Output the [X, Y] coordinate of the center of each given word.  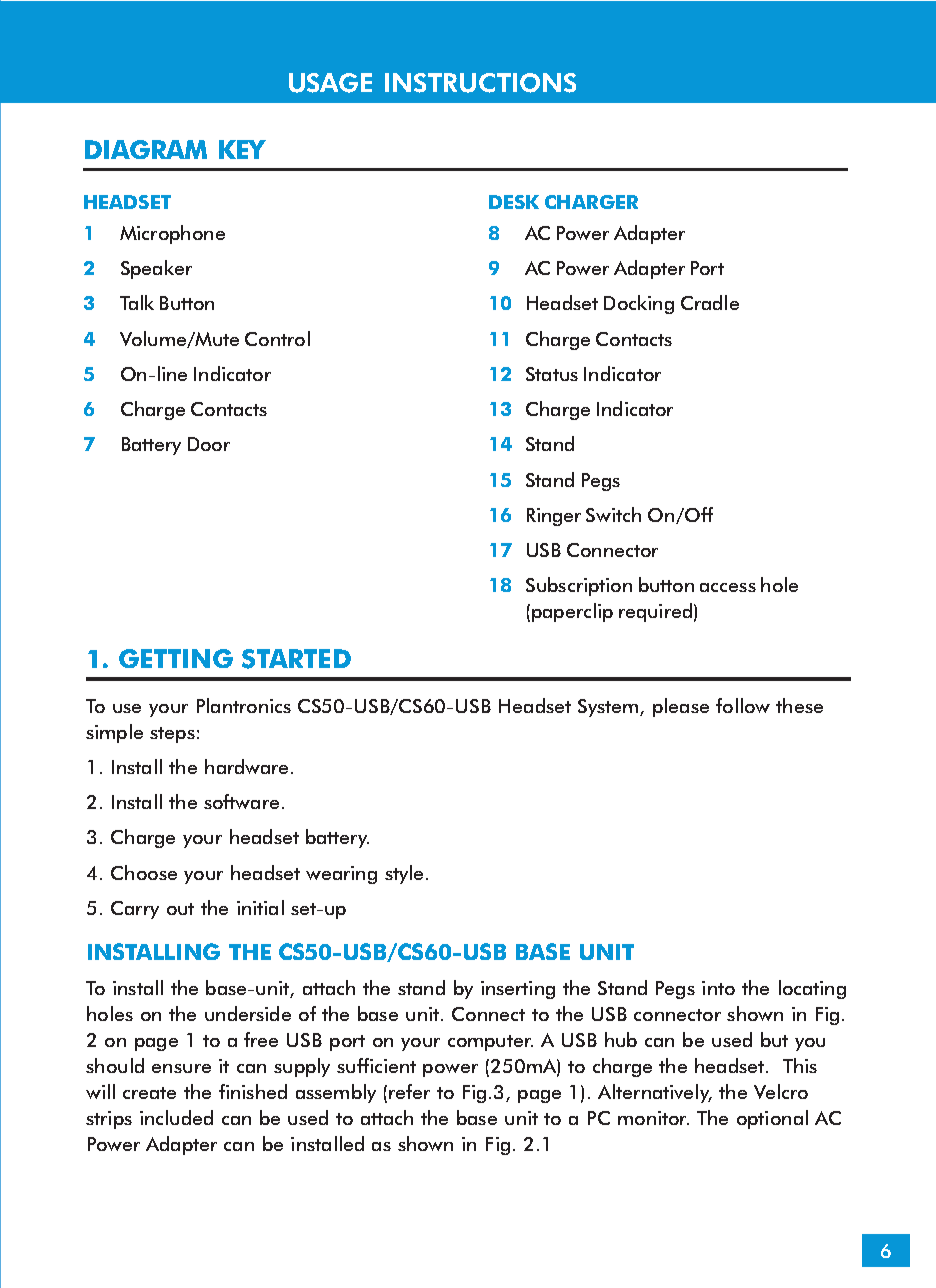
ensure [181, 1068]
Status [552, 374]
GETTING [176, 658]
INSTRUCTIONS [480, 83]
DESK [514, 202]
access [728, 587]
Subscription [579, 586]
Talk [137, 302]
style [404, 874]
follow [743, 705]
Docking [639, 304]
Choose [144, 872]
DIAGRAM [146, 149]
